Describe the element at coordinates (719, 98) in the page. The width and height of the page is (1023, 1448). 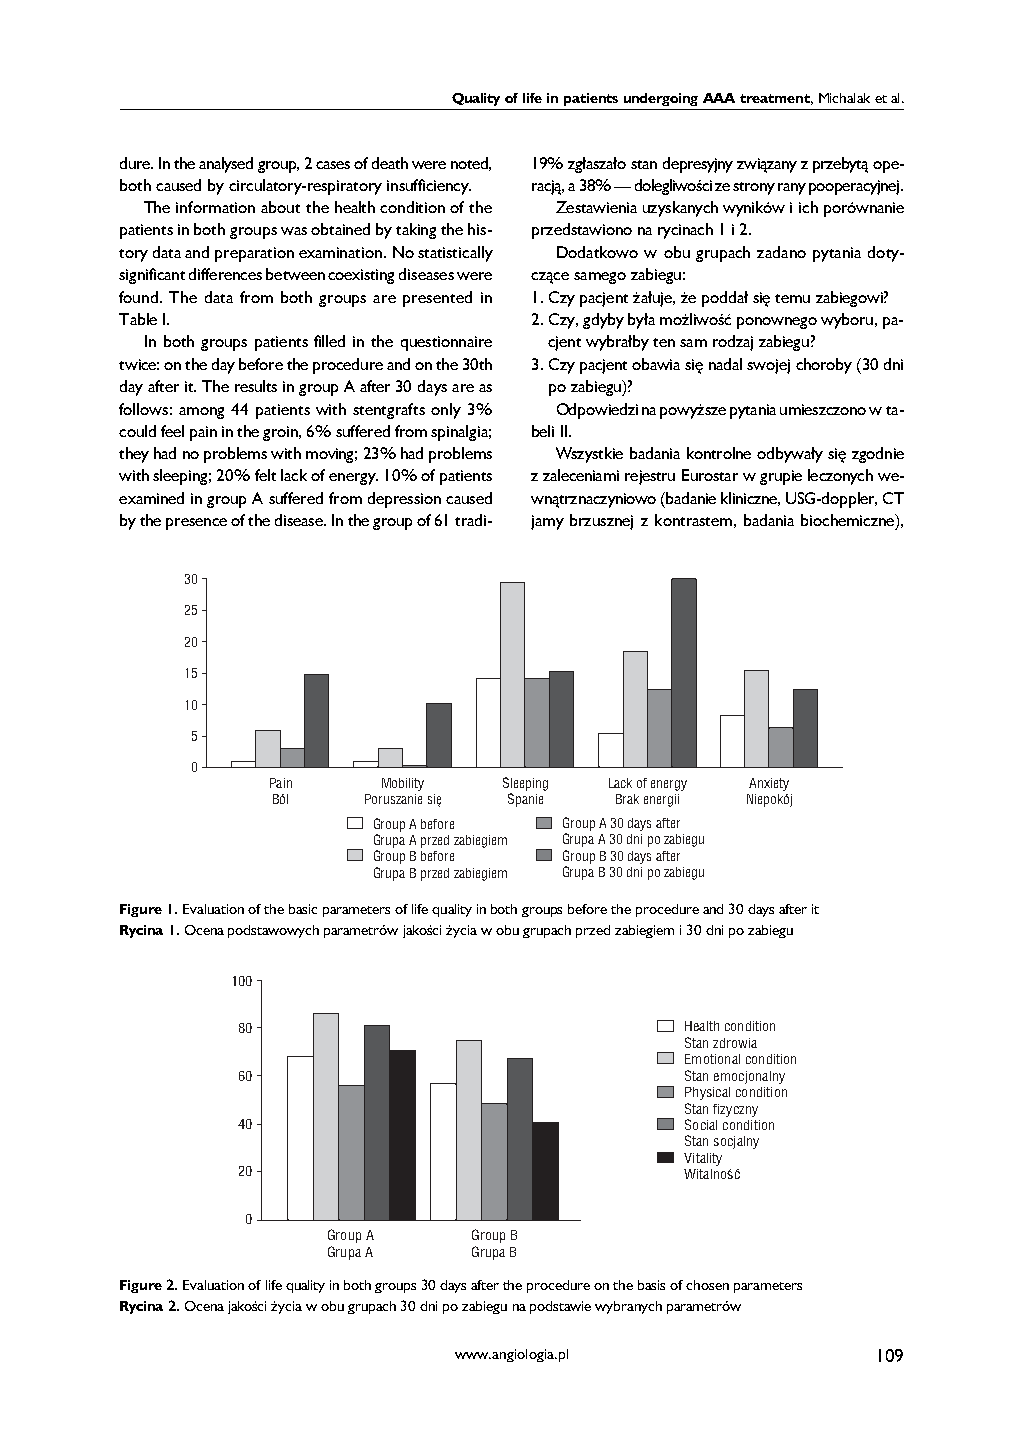
I see `AAA` at that location.
